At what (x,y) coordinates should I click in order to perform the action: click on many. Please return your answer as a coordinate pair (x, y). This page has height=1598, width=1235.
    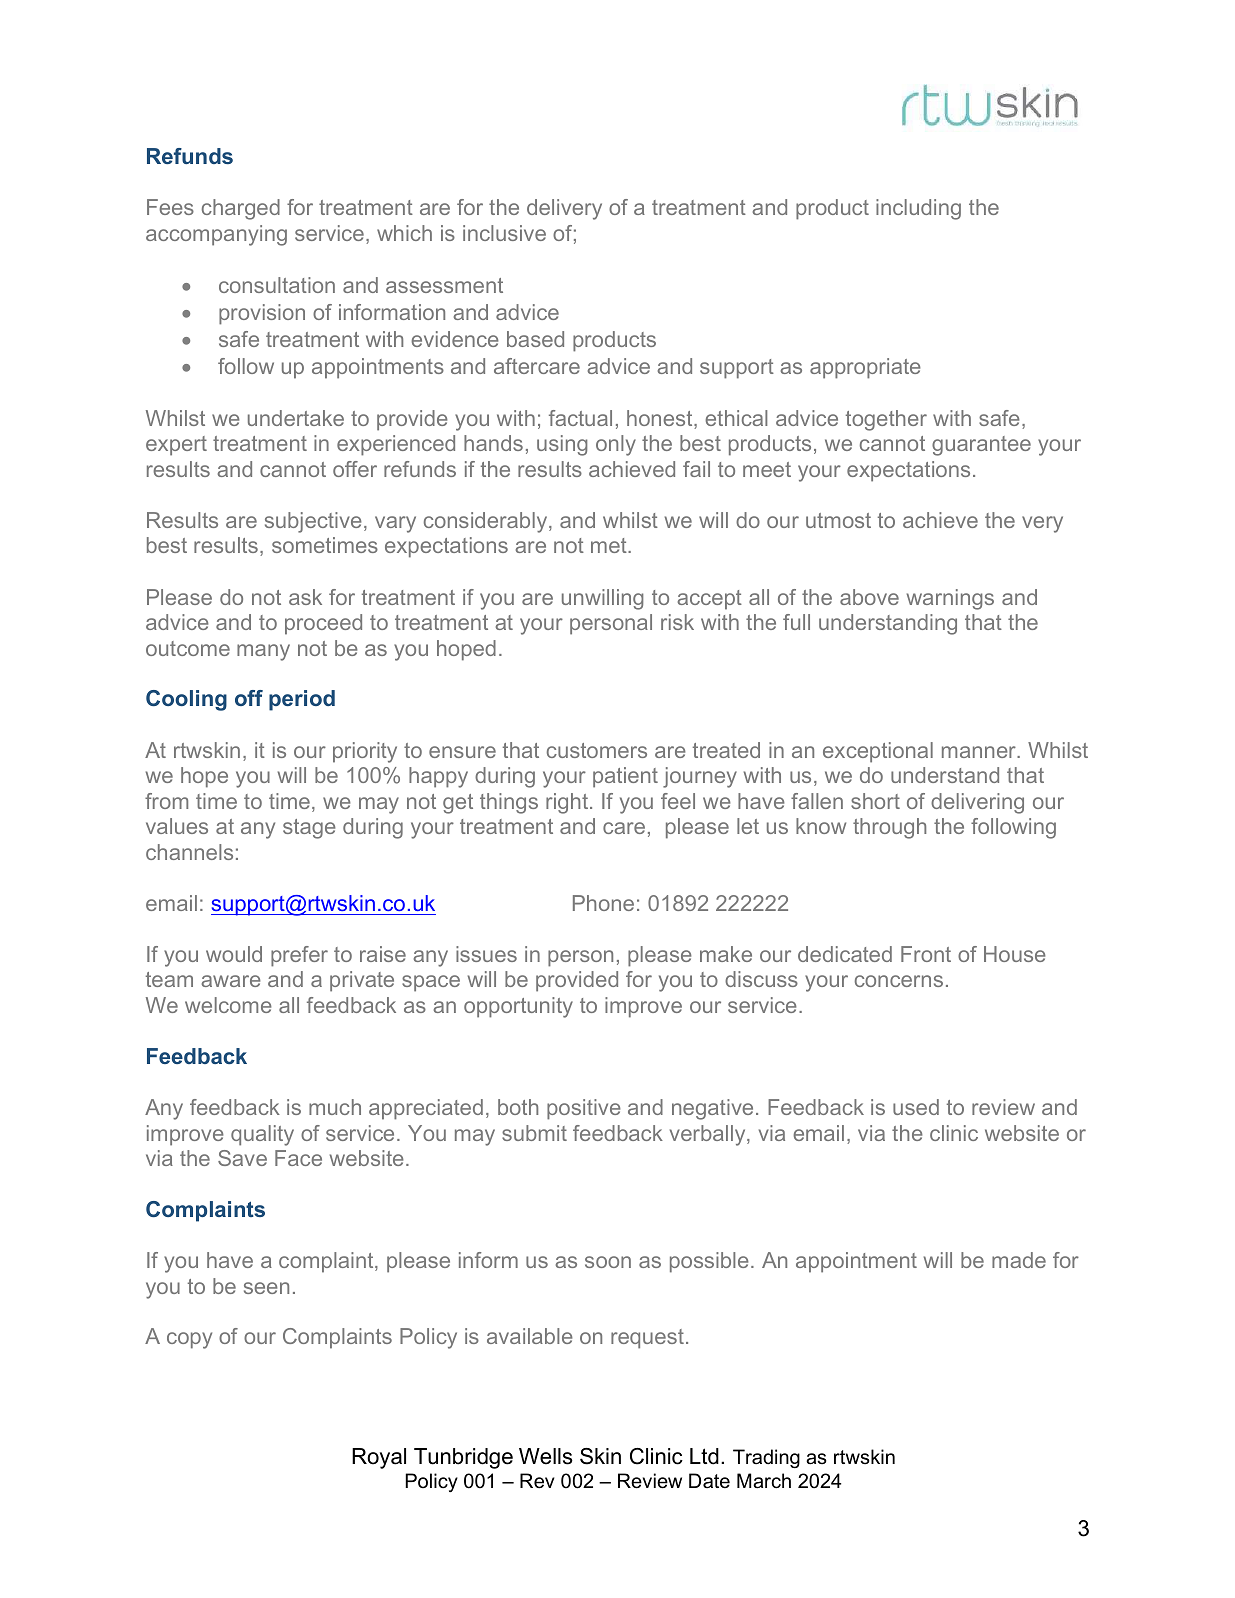
    Looking at the image, I should click on (263, 652).
